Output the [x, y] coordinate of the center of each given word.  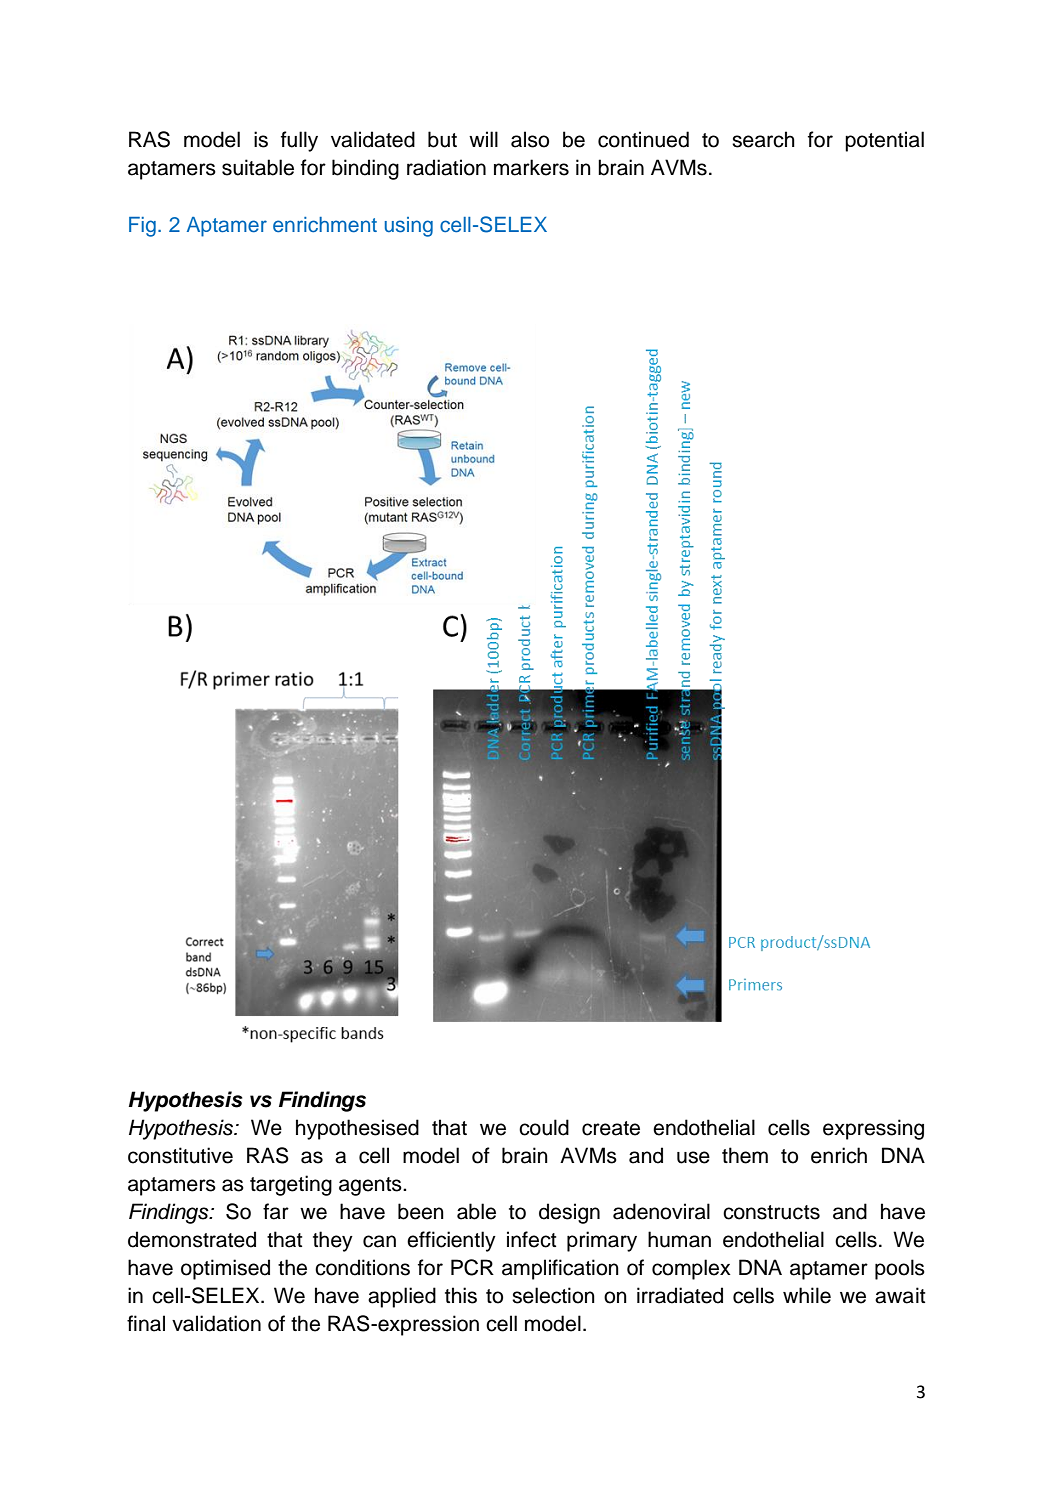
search [763, 139]
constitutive [180, 1155]
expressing [873, 1129]
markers [531, 167]
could [544, 1127]
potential [884, 141]
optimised [225, 1269]
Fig [142, 227]
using [409, 227]
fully [299, 141]
